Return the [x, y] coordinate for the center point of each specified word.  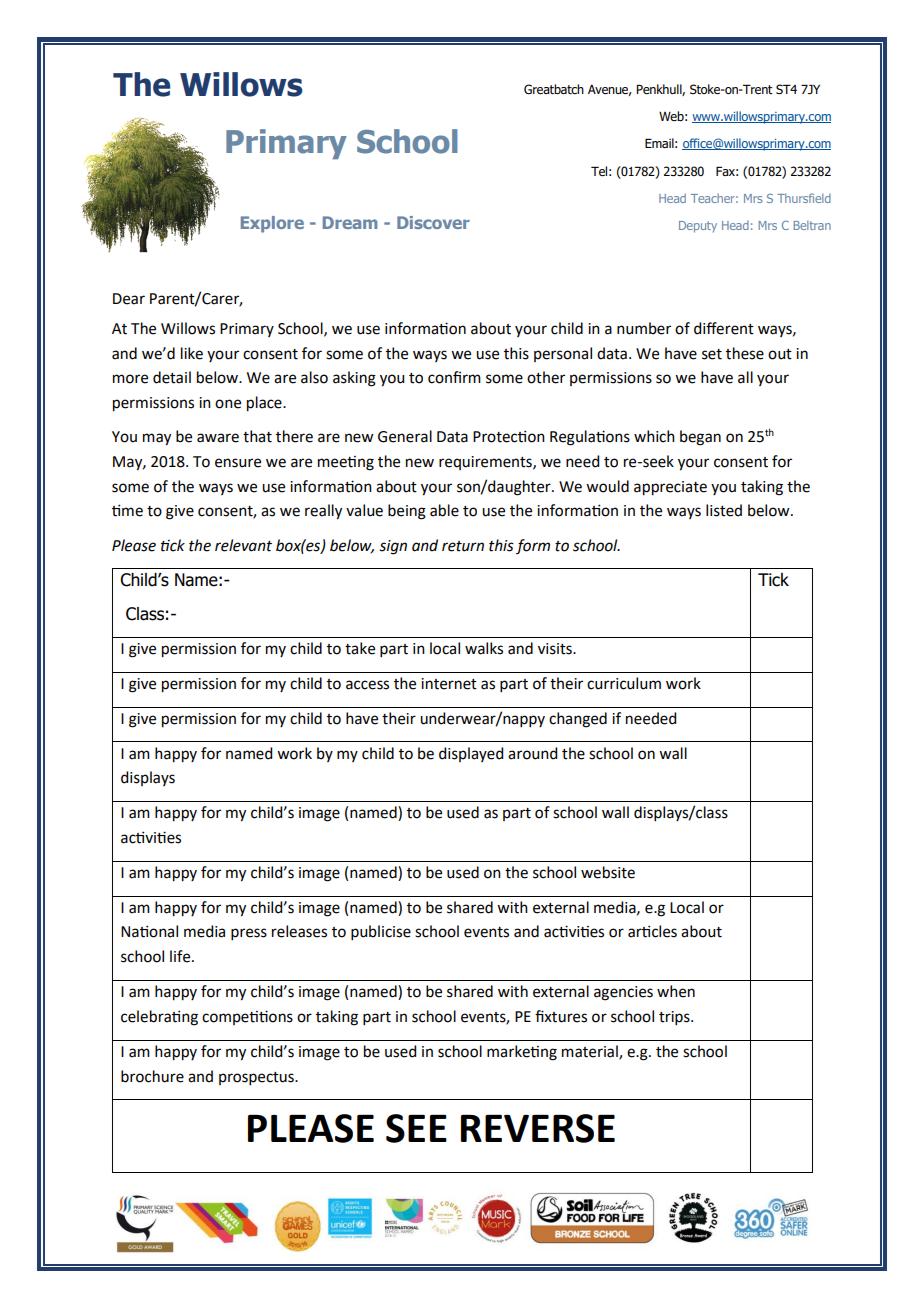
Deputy [698, 227]
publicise [381, 932]
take [360, 648]
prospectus [257, 1078]
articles [652, 931]
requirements [486, 463]
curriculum [624, 683]
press [249, 934]
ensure [238, 463]
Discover [433, 222]
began [700, 438]
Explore [272, 224]
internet [449, 684]
